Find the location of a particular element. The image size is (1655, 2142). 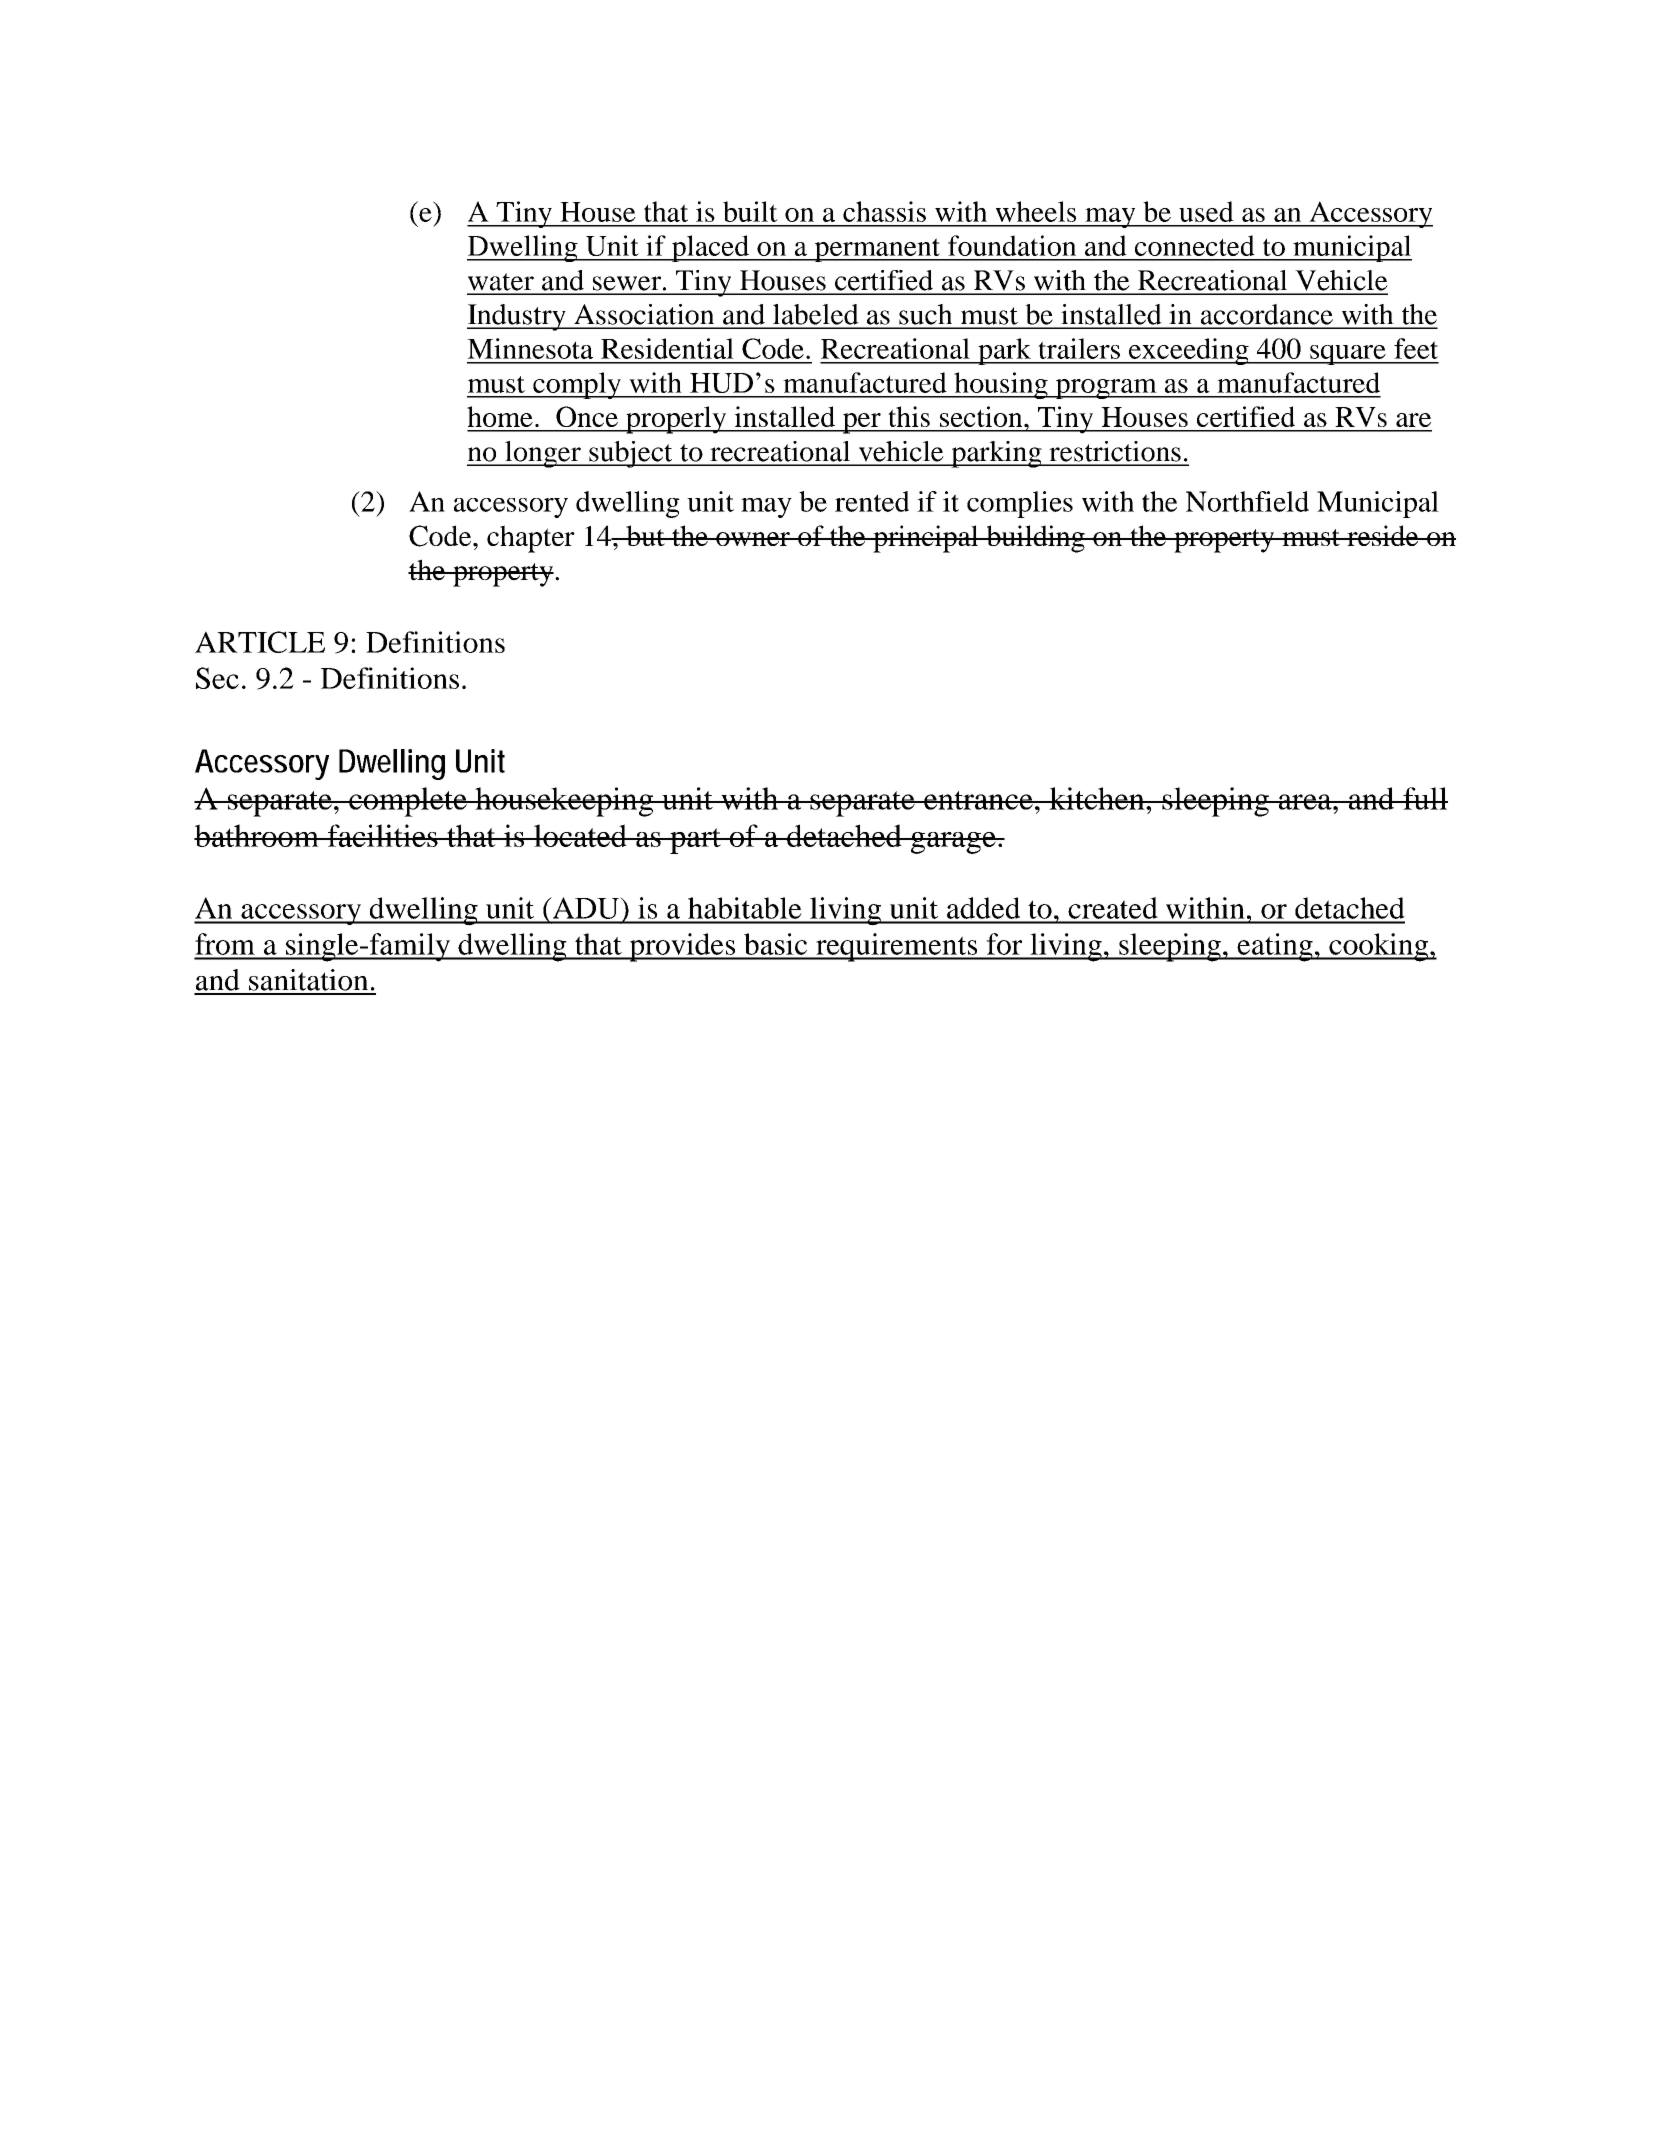

Northfield is located at coordinates (1247, 501).
